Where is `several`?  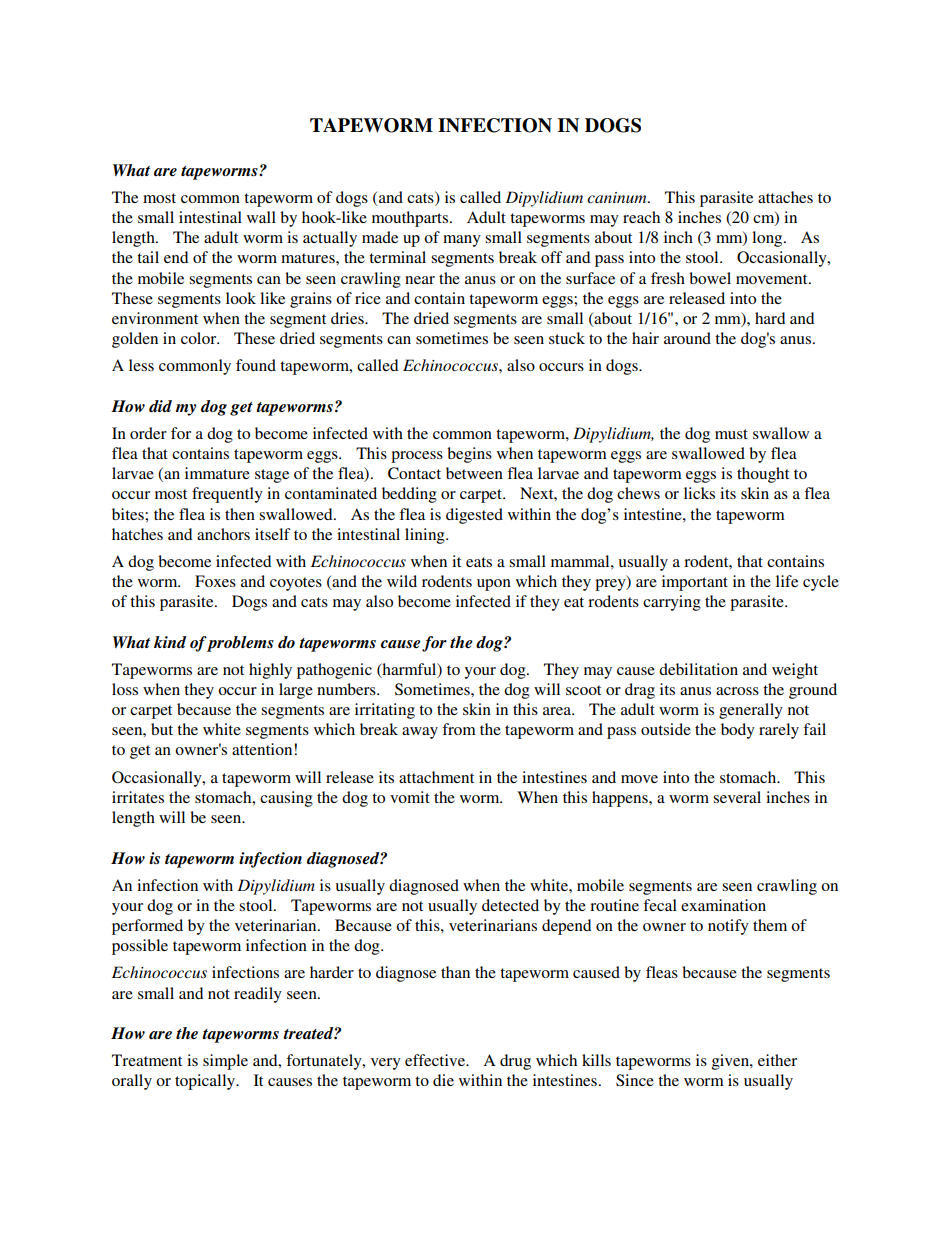 several is located at coordinates (737, 797).
